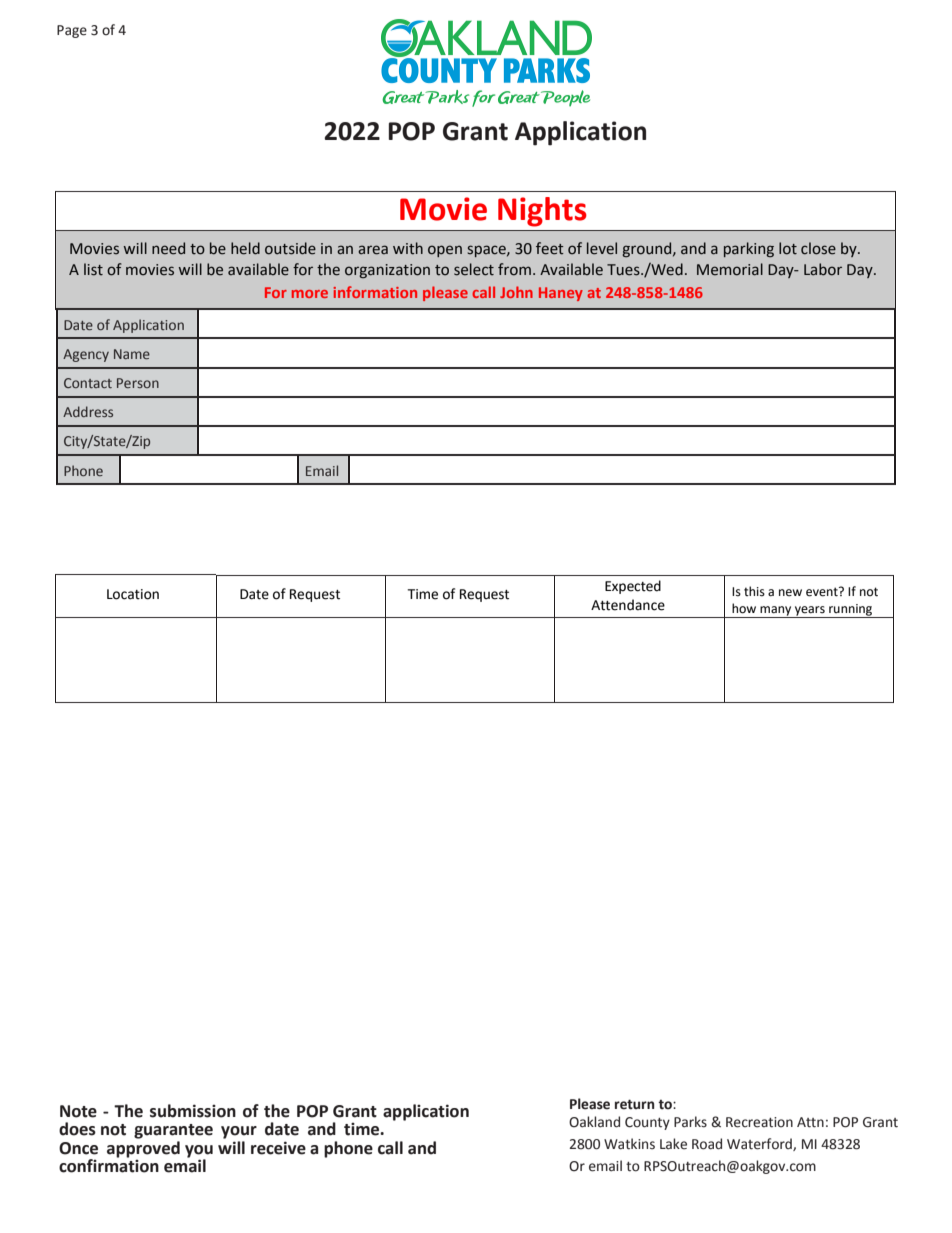  I want to click on Page, so click(72, 31).
